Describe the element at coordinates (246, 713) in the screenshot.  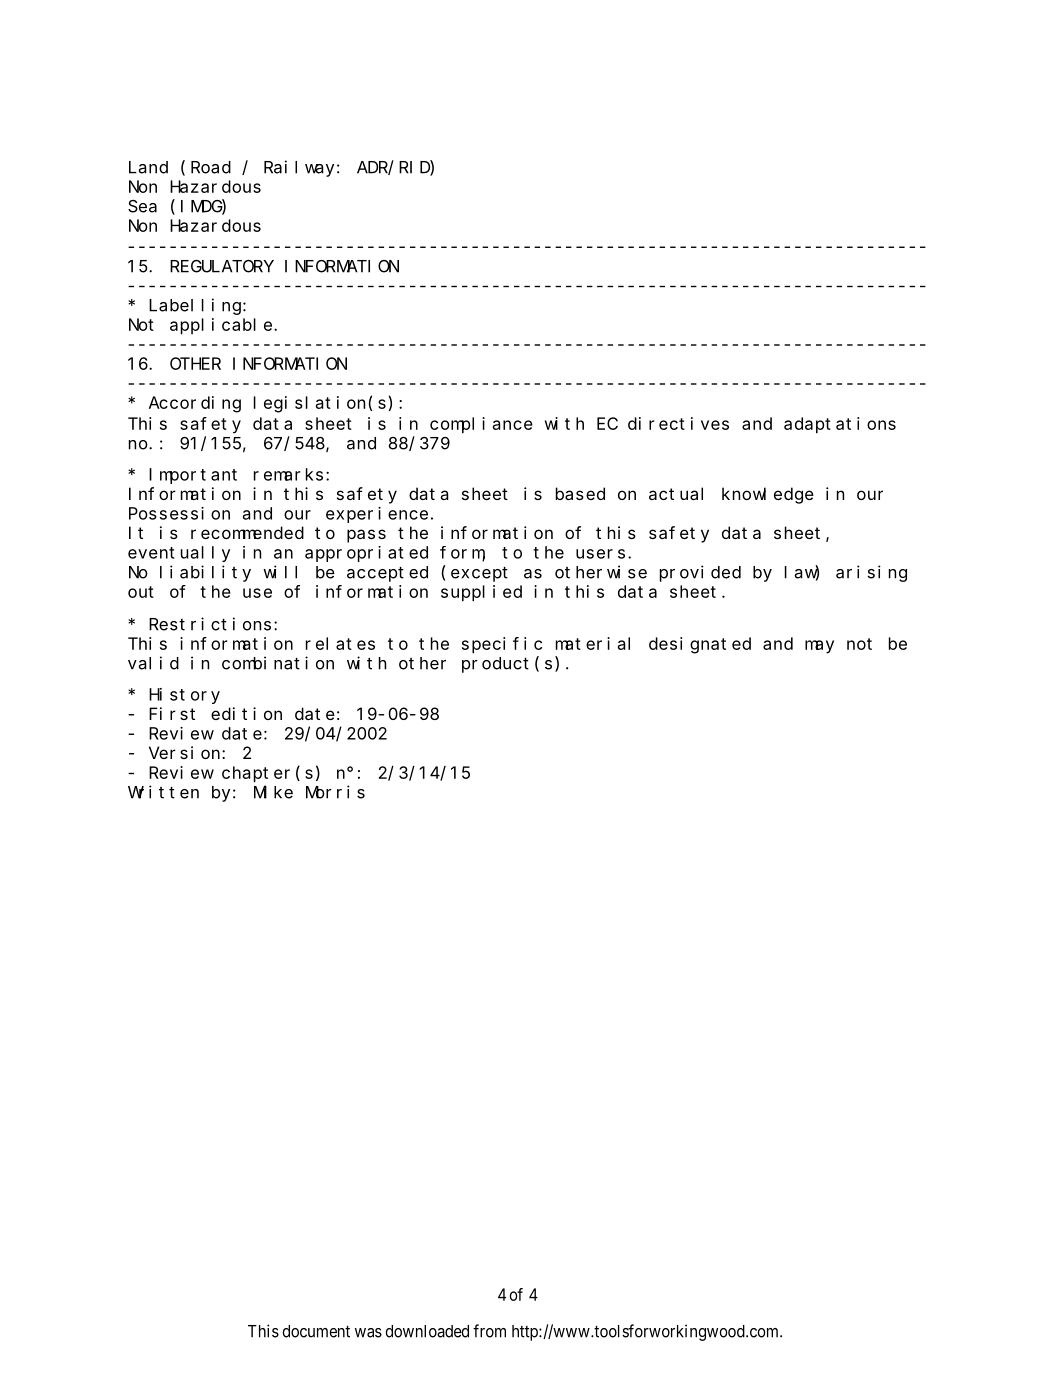
I see `edition` at that location.
